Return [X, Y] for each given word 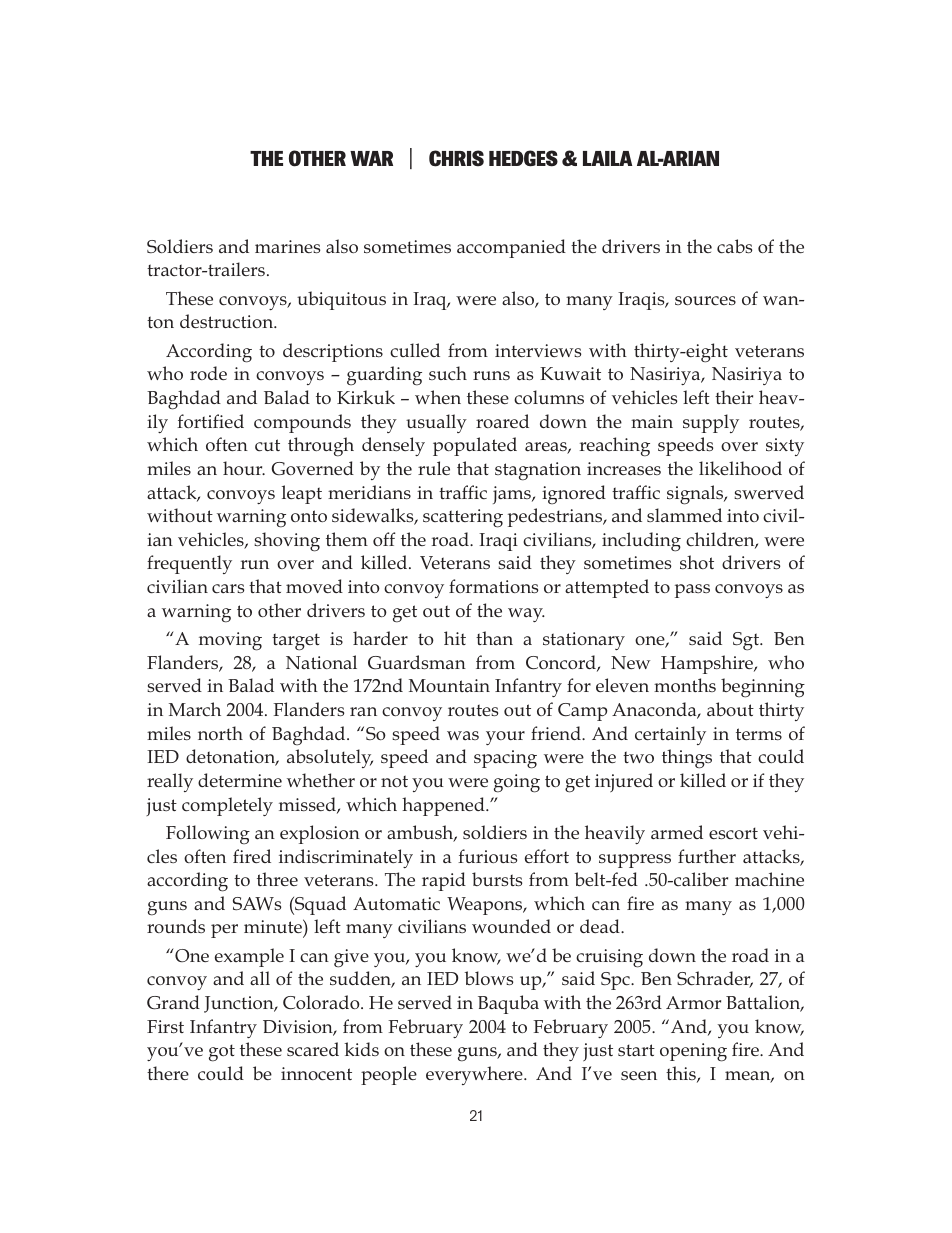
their [734, 397]
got [222, 1053]
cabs [734, 246]
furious [487, 856]
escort [733, 833]
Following [208, 834]
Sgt [747, 641]
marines [287, 246]
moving [230, 641]
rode [208, 373]
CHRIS [456, 158]
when [438, 397]
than [494, 638]
